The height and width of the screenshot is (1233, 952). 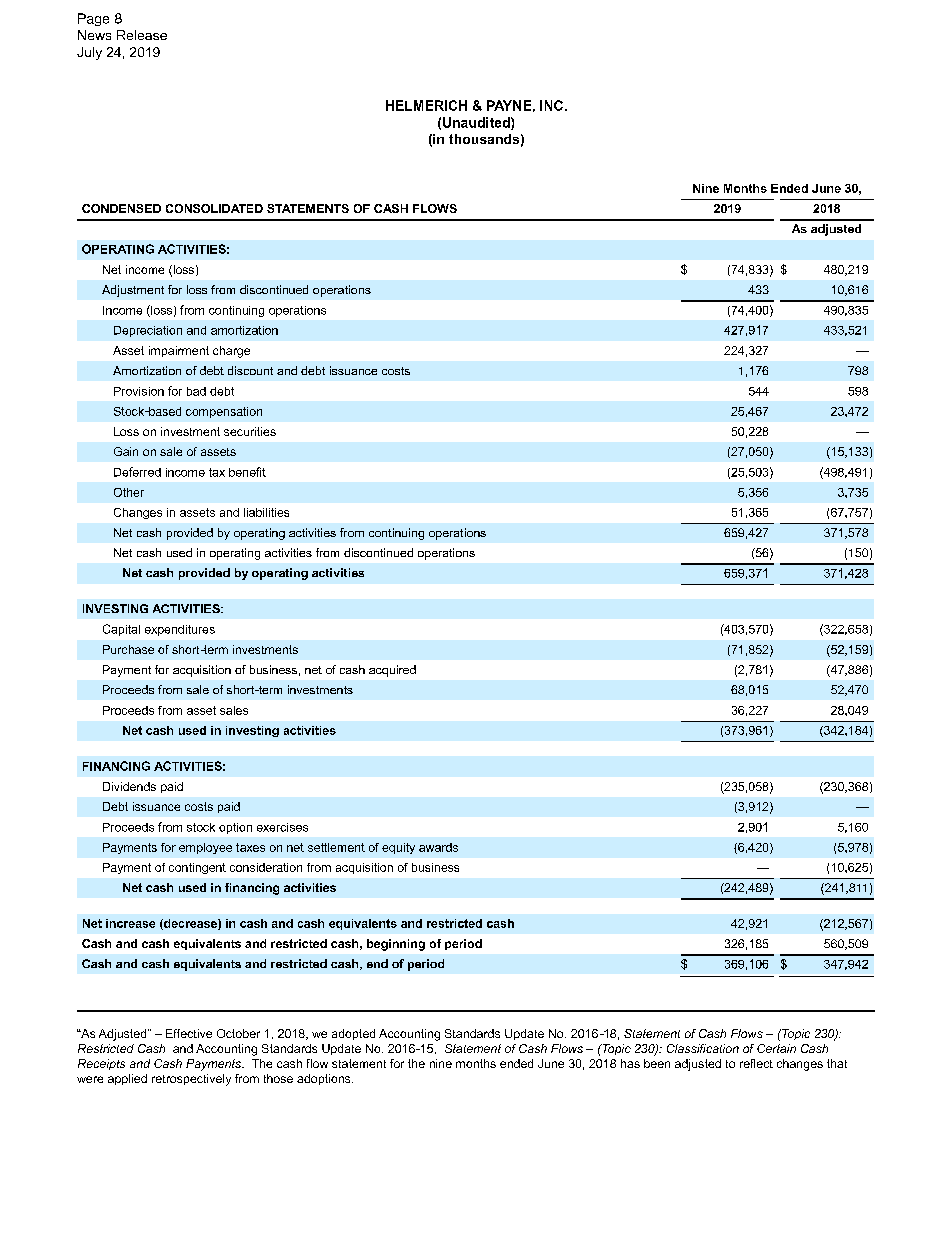 What do you see at coordinates (94, 35) in the screenshot?
I see `News` at bounding box center [94, 35].
